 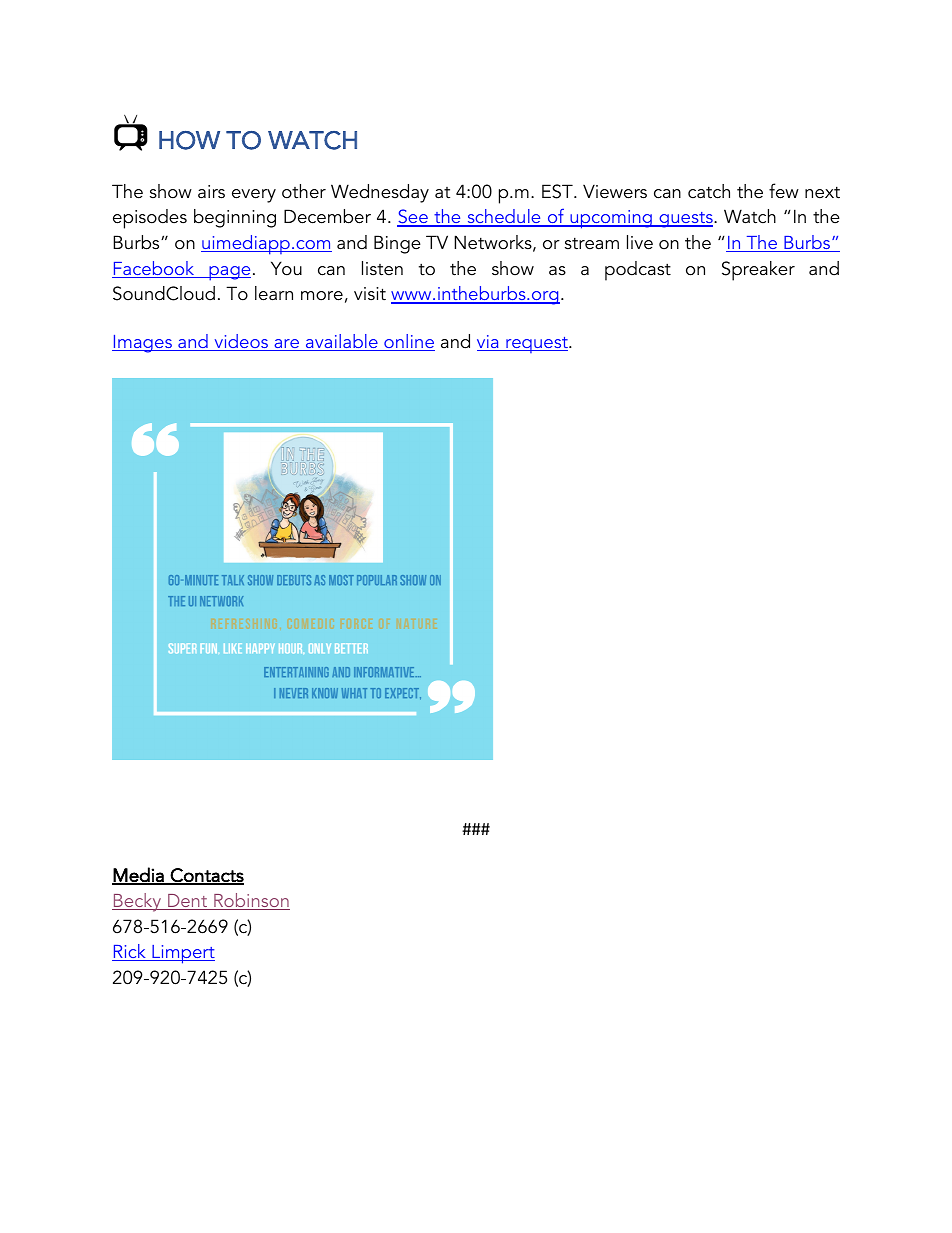 What do you see at coordinates (709, 191) in the image?
I see `catch` at bounding box center [709, 191].
